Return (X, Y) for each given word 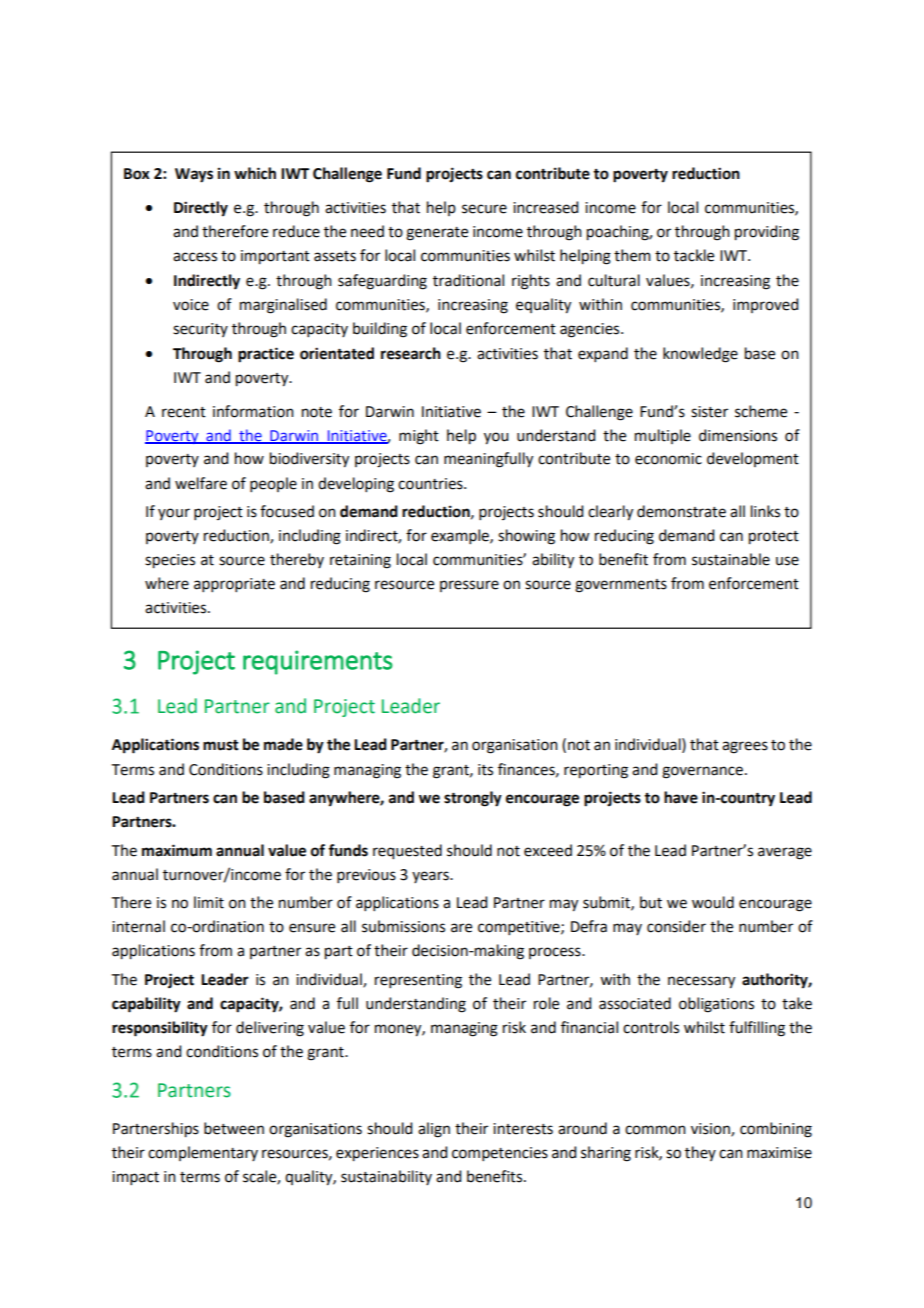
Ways (194, 175)
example (461, 536)
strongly (473, 799)
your (174, 514)
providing (767, 233)
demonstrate (681, 511)
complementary (203, 1153)
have (681, 797)
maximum (177, 850)
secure (484, 209)
